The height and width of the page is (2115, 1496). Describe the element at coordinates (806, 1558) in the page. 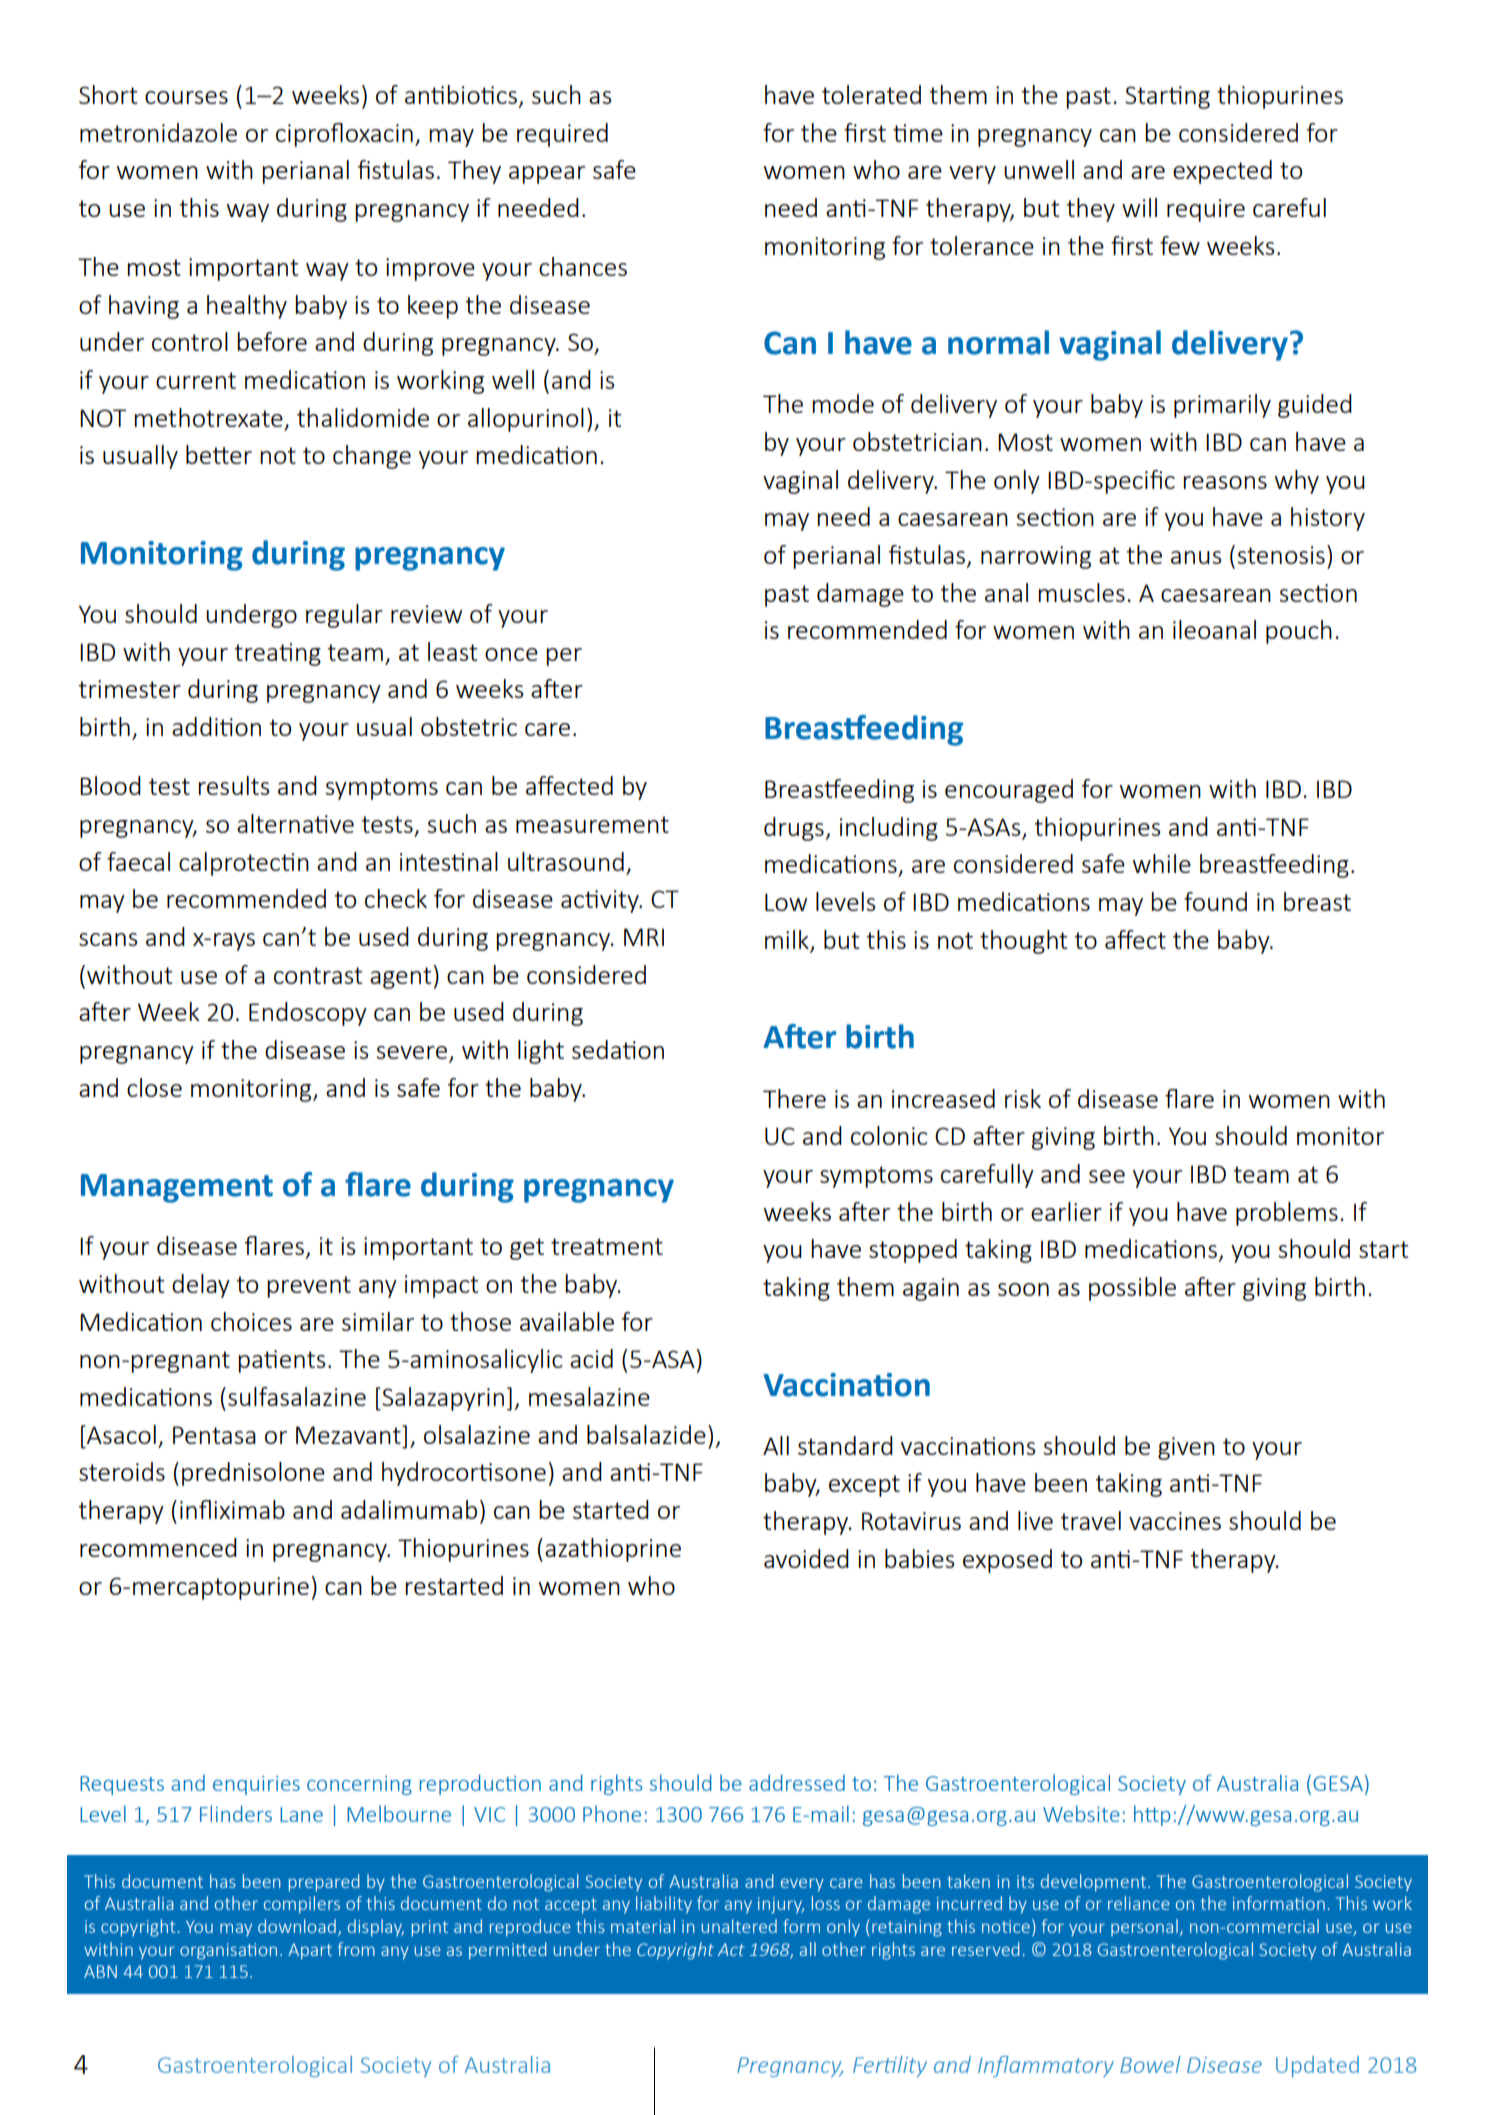

I see `avoided` at that location.
